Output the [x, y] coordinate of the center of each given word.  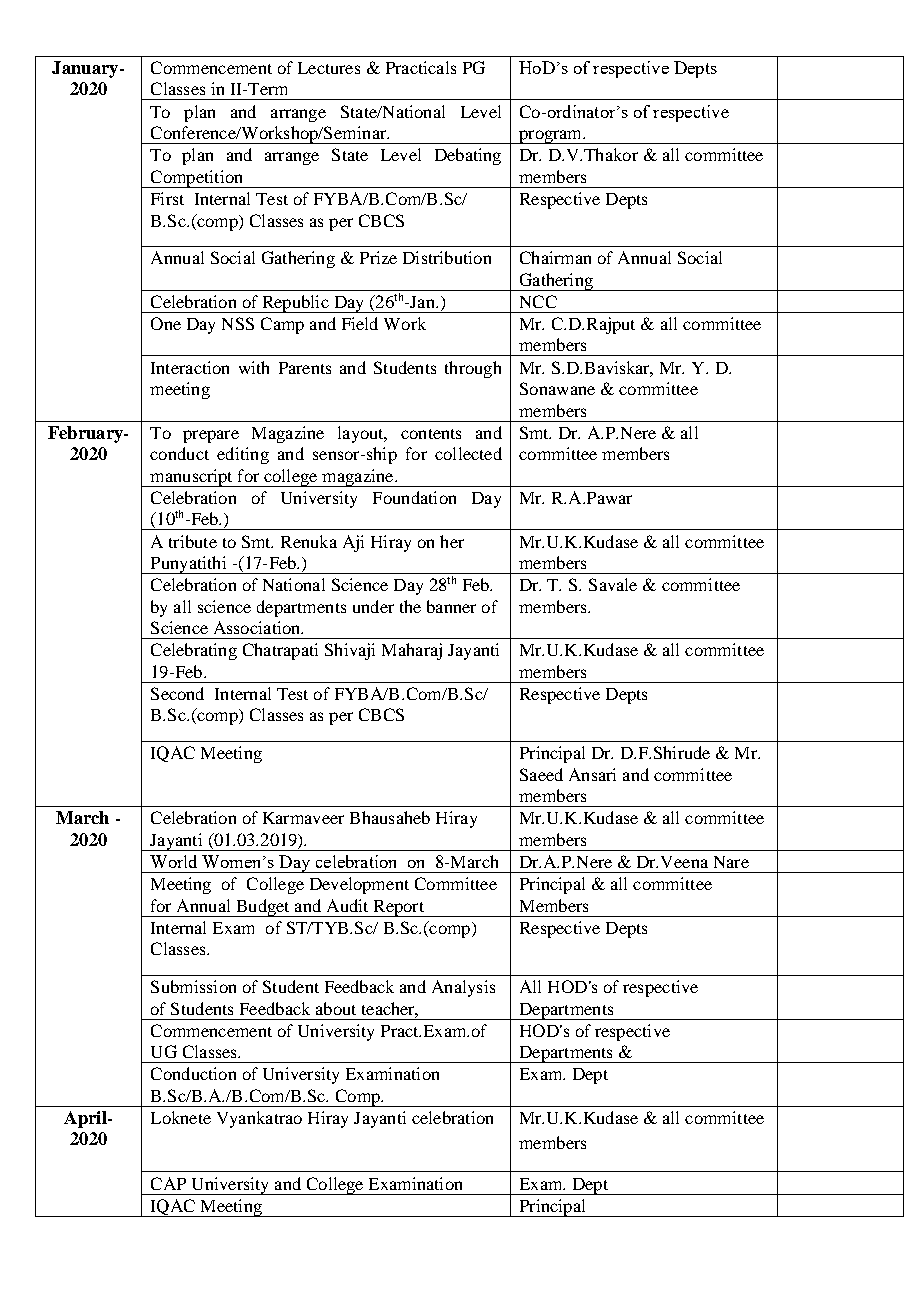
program [550, 137]
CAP [168, 1183]
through [473, 369]
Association [258, 627]
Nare [731, 862]
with [254, 367]
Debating [468, 156]
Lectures [329, 68]
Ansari [592, 774]
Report [398, 908]
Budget [263, 908]
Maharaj [412, 651]
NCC [538, 301]
